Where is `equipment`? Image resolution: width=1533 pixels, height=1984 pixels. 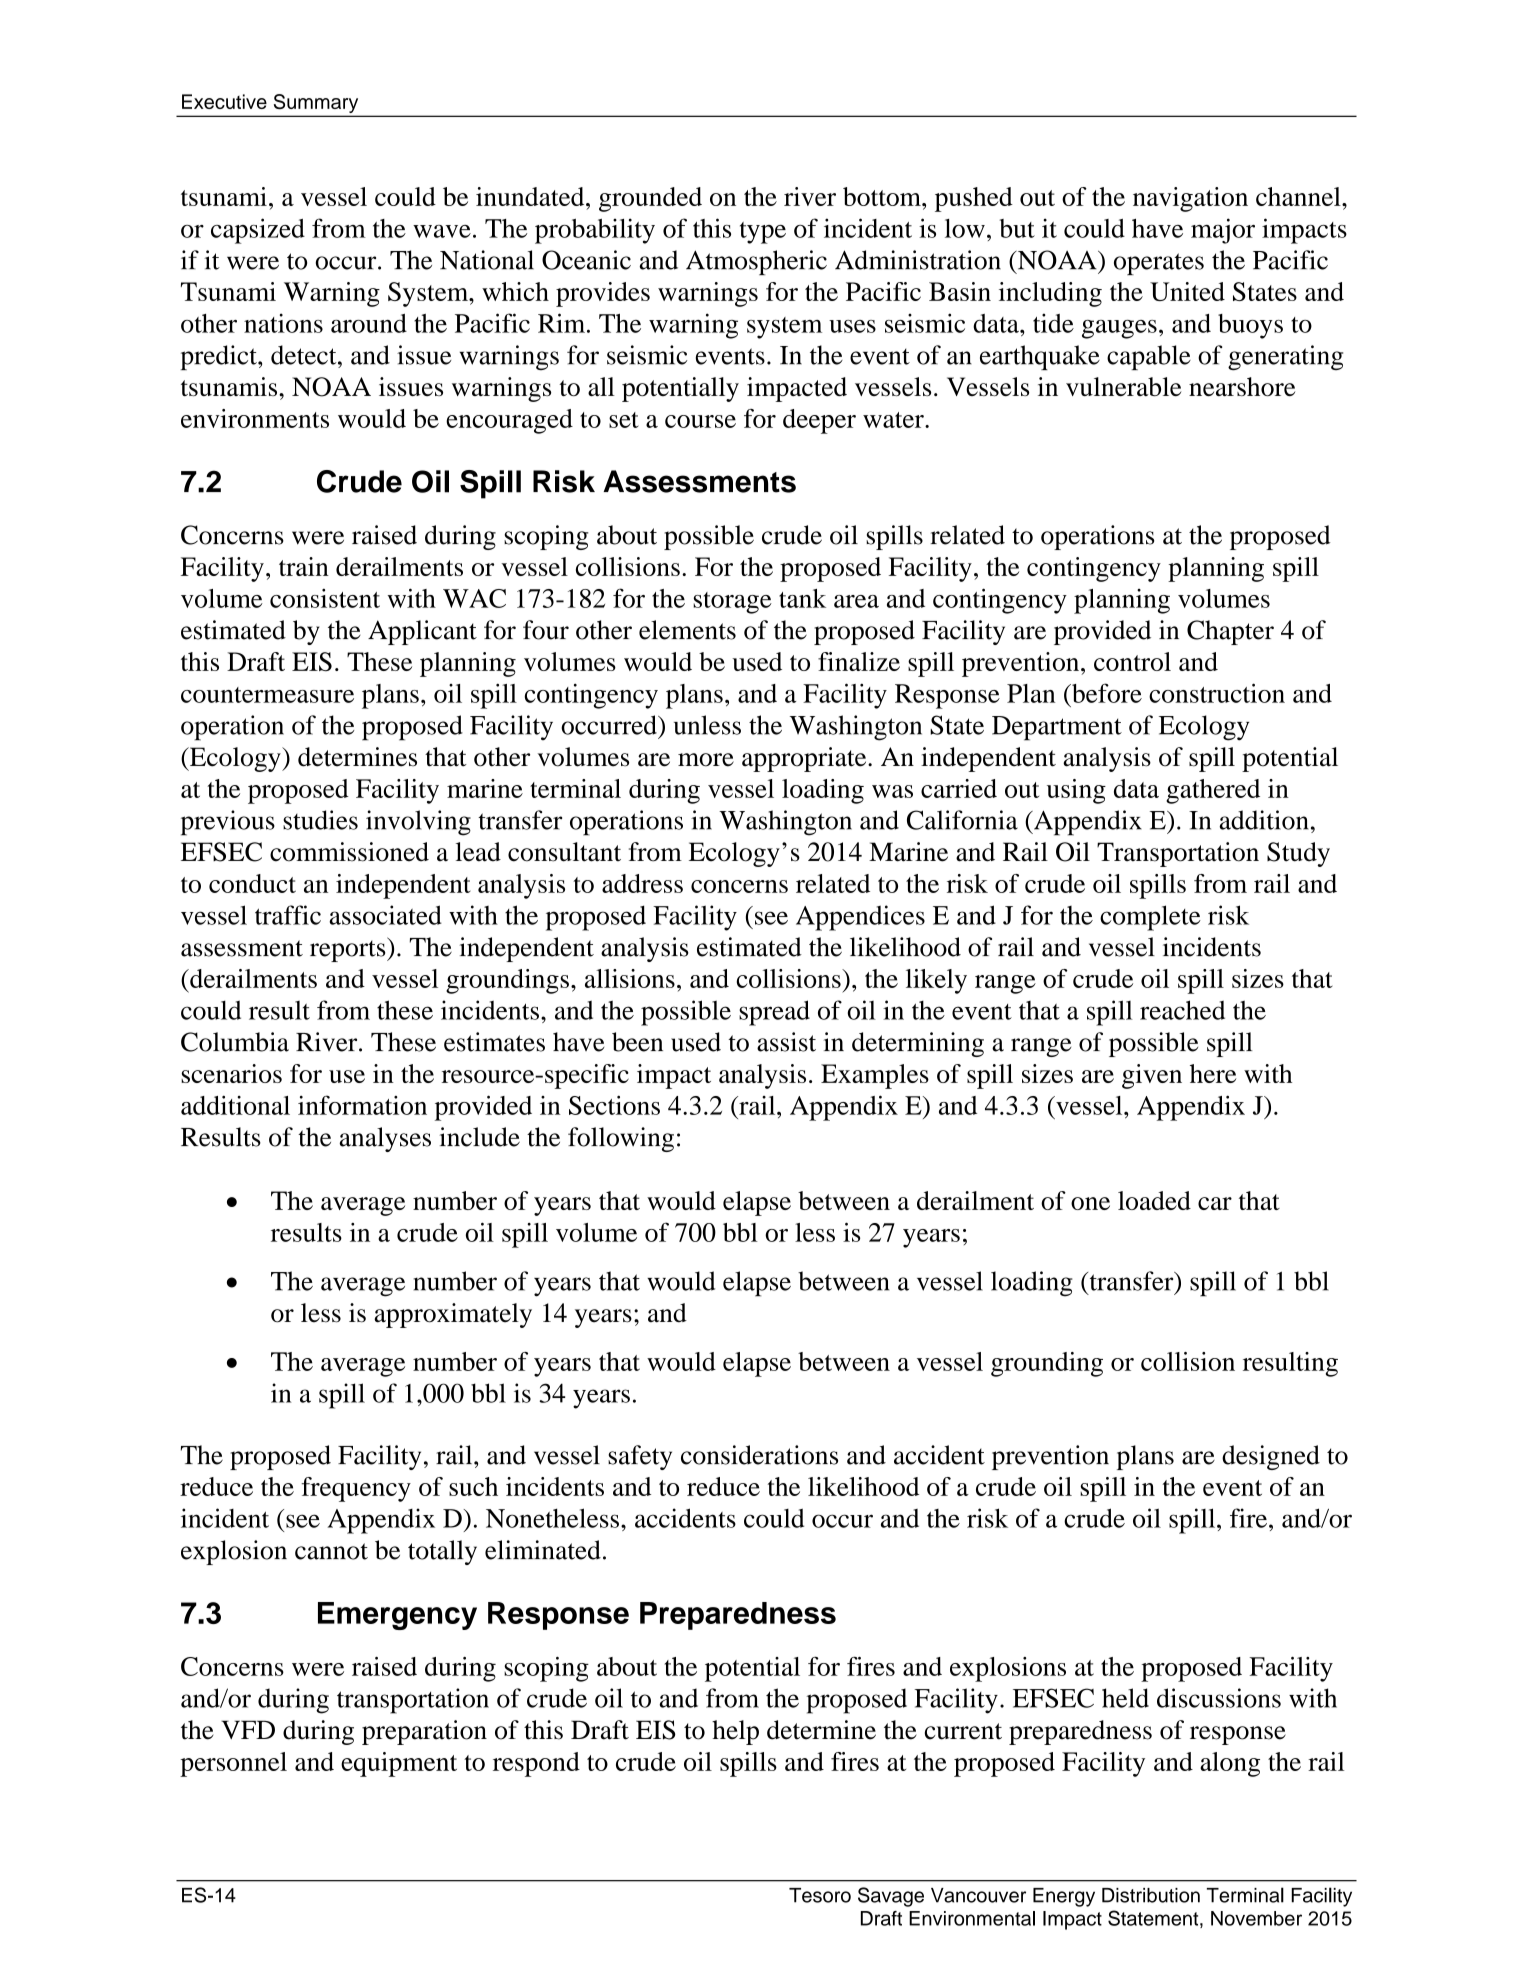
equipment is located at coordinates (399, 1764).
